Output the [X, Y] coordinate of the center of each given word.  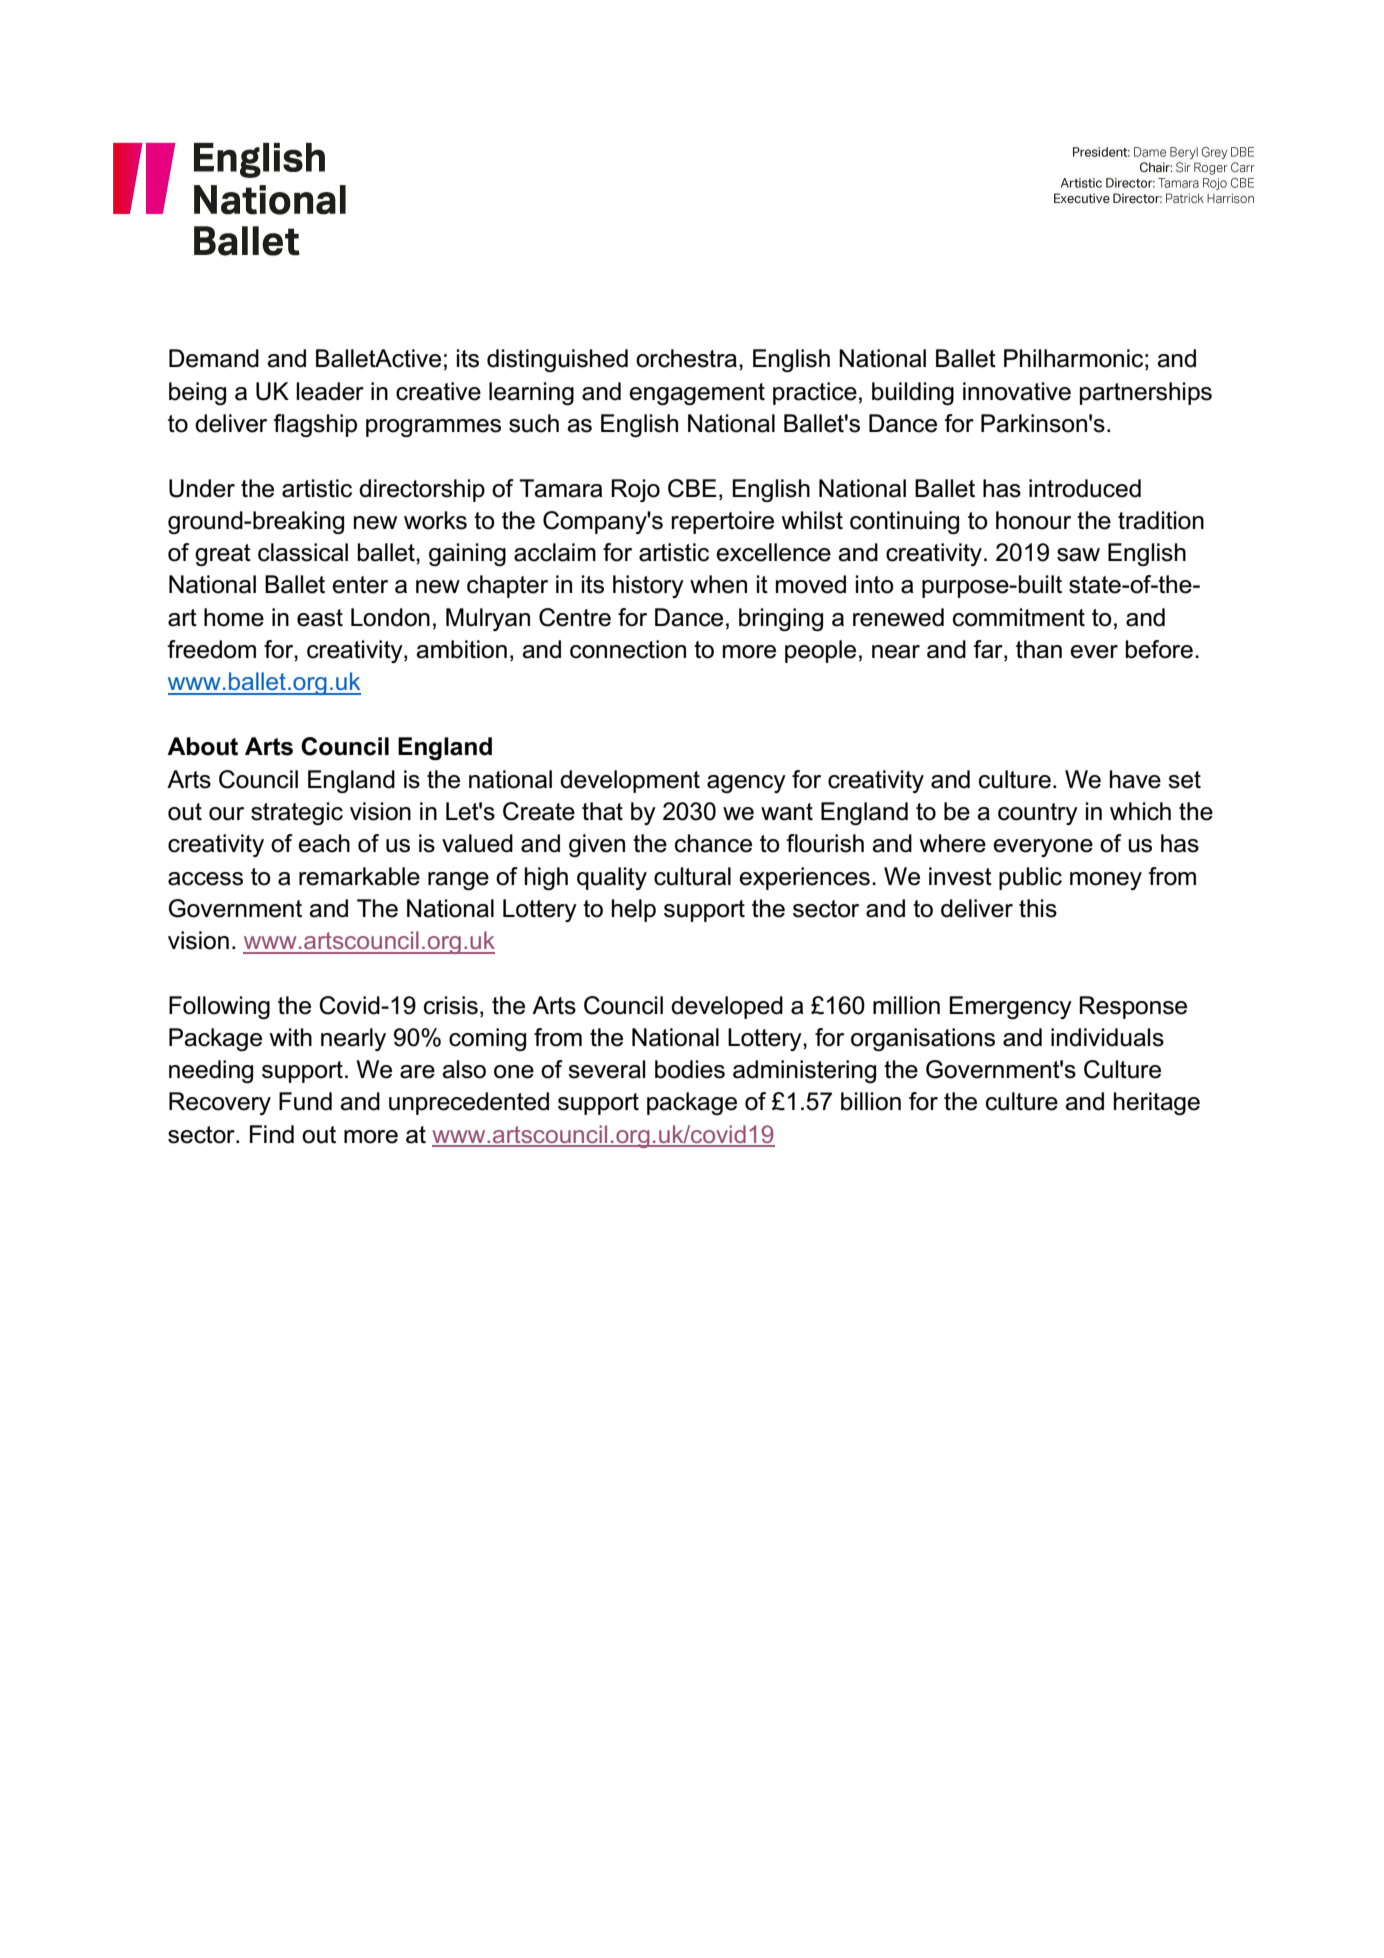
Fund [305, 1101]
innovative [1017, 391]
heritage [1157, 1103]
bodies [690, 1069]
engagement [697, 394]
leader [330, 391]
